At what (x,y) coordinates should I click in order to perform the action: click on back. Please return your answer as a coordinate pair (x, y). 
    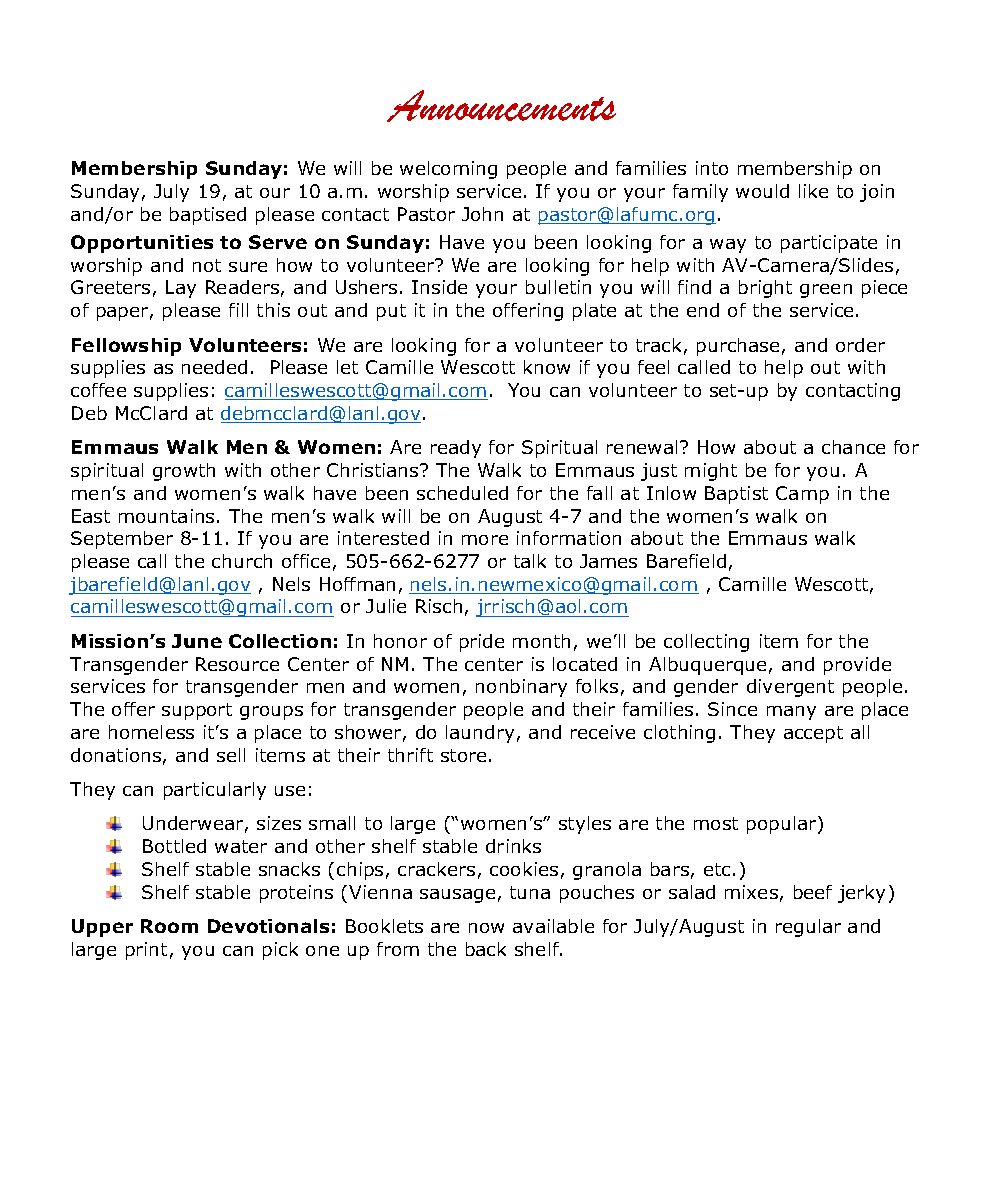
    Looking at the image, I should click on (486, 949).
